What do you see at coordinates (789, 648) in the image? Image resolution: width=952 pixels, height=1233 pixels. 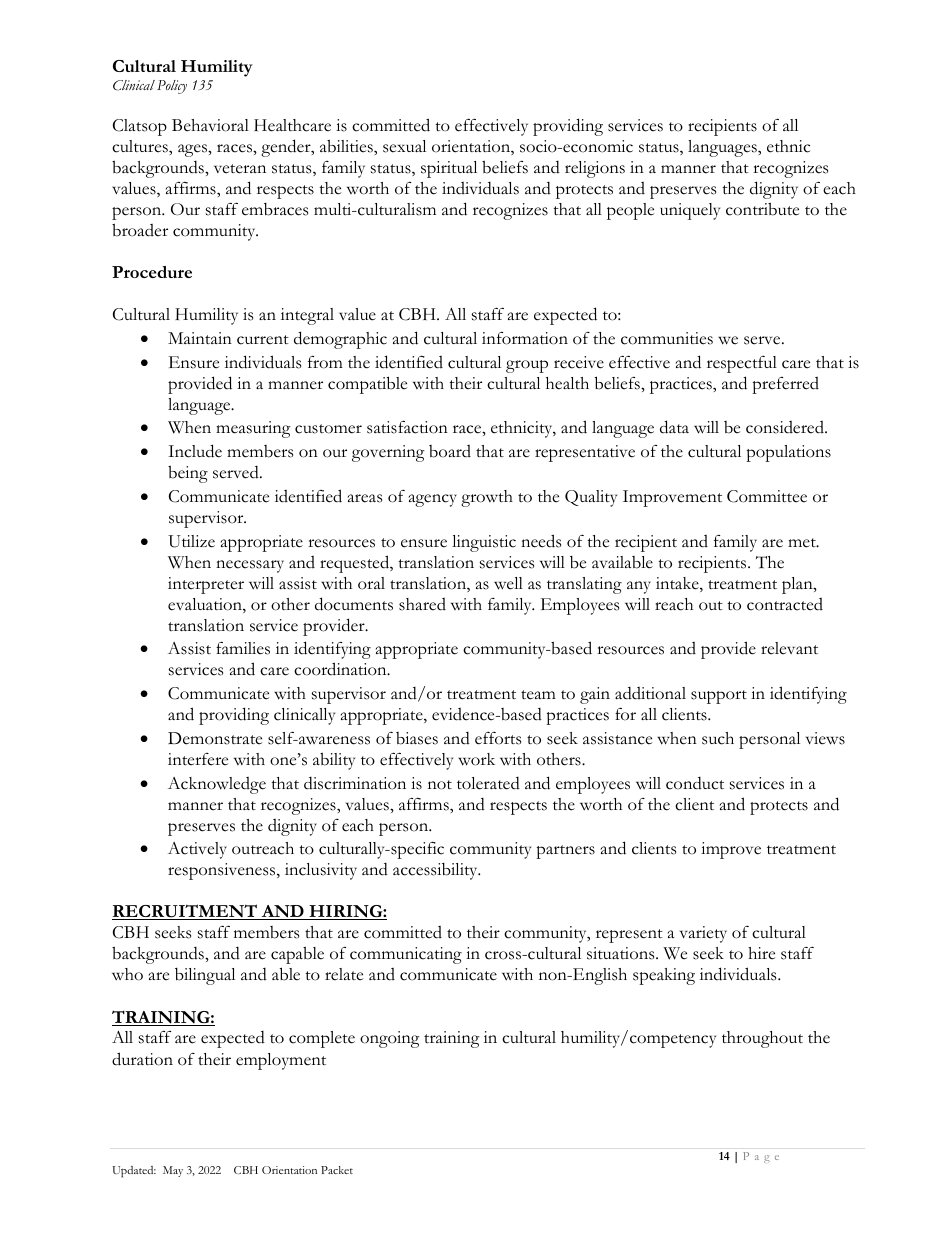 I see `relevant` at bounding box center [789, 648].
